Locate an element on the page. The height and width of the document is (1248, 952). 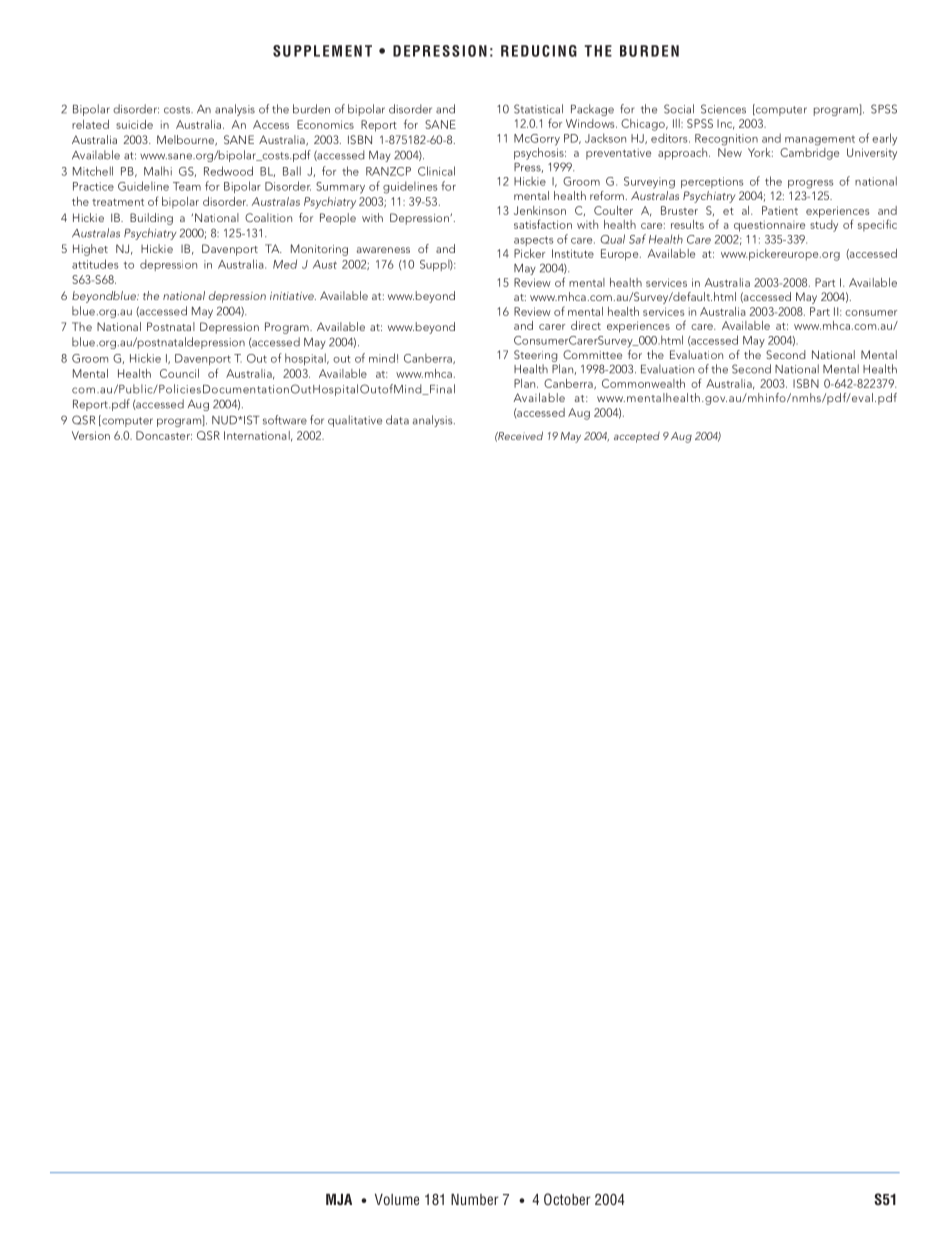
Council is located at coordinates (179, 373).
